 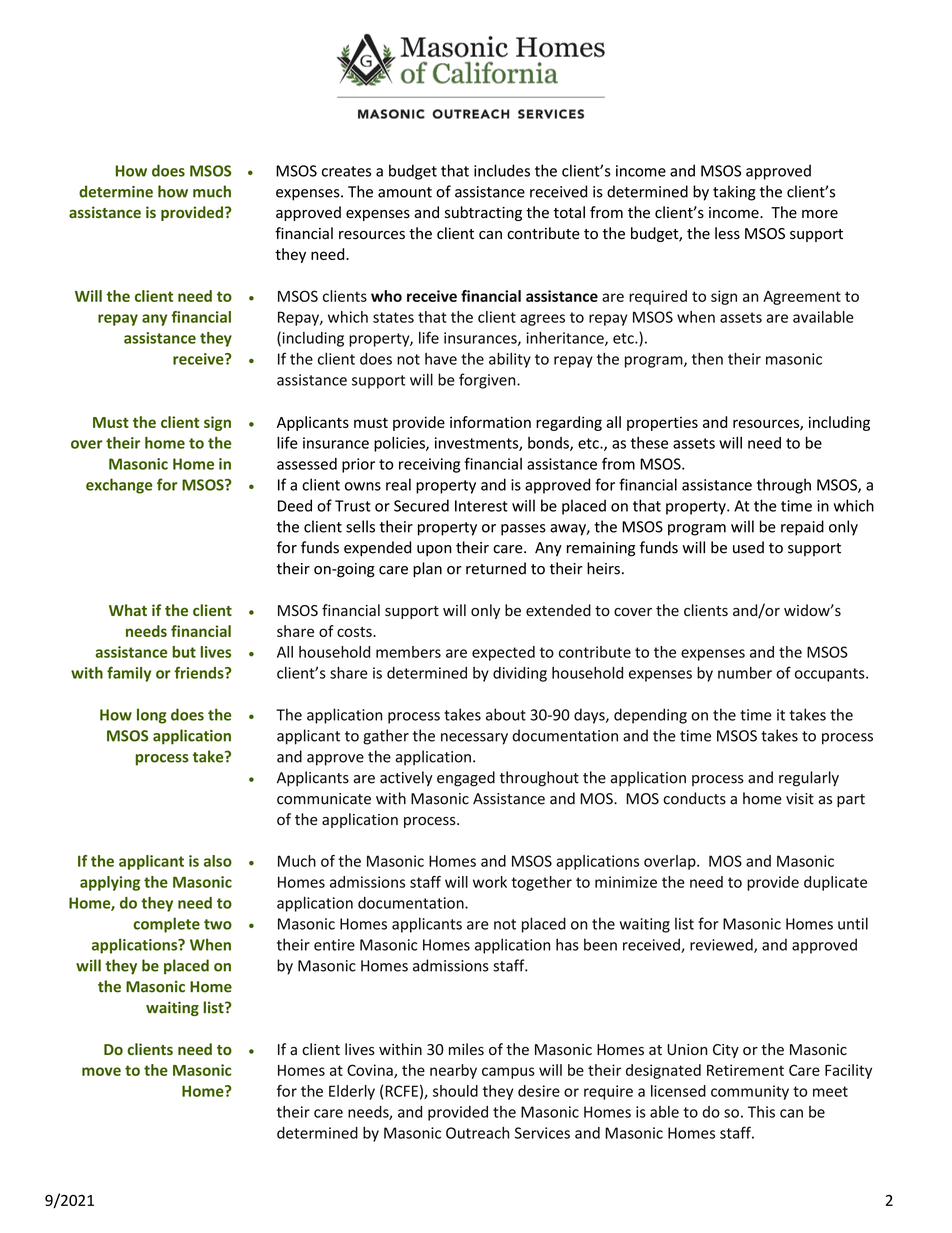 I want to click on move, so click(x=101, y=1071).
